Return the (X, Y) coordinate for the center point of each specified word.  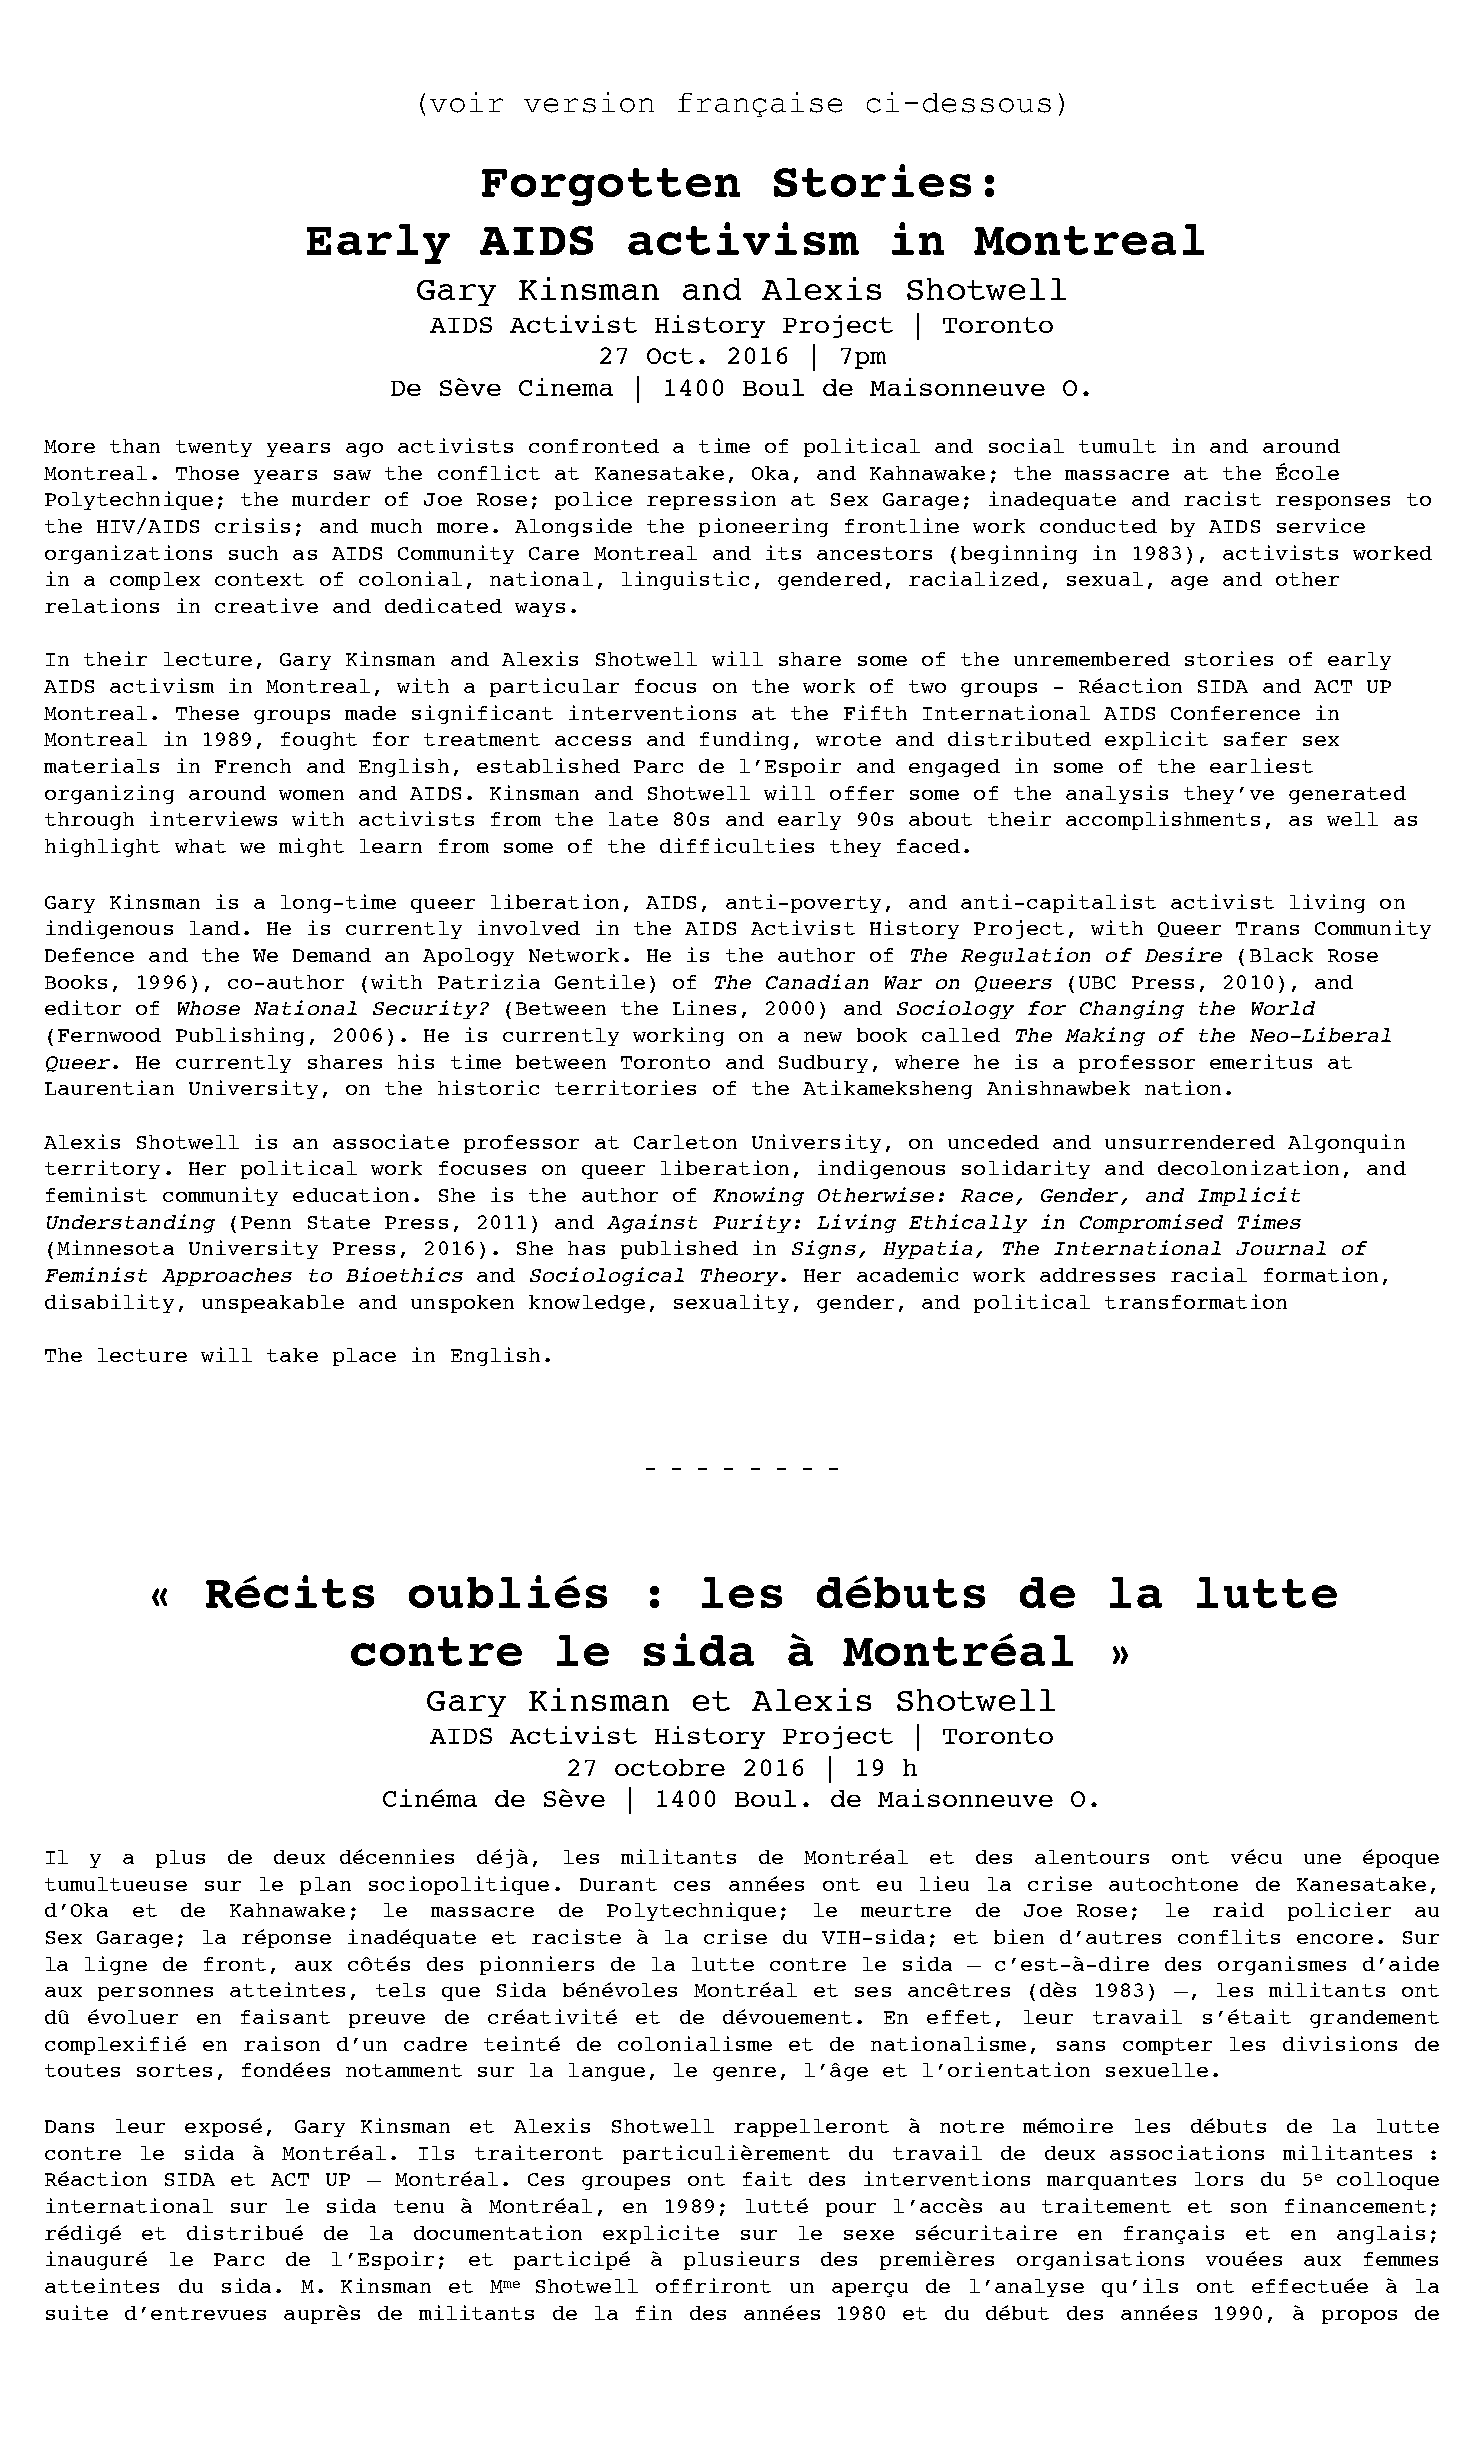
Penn (266, 1222)
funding (744, 740)
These (207, 713)
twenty (214, 448)
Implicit (1249, 1196)
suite (77, 2312)
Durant (618, 1884)
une (1322, 1859)
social (1026, 445)
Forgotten (611, 187)
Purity (752, 1223)
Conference (1235, 713)
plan (325, 1886)
